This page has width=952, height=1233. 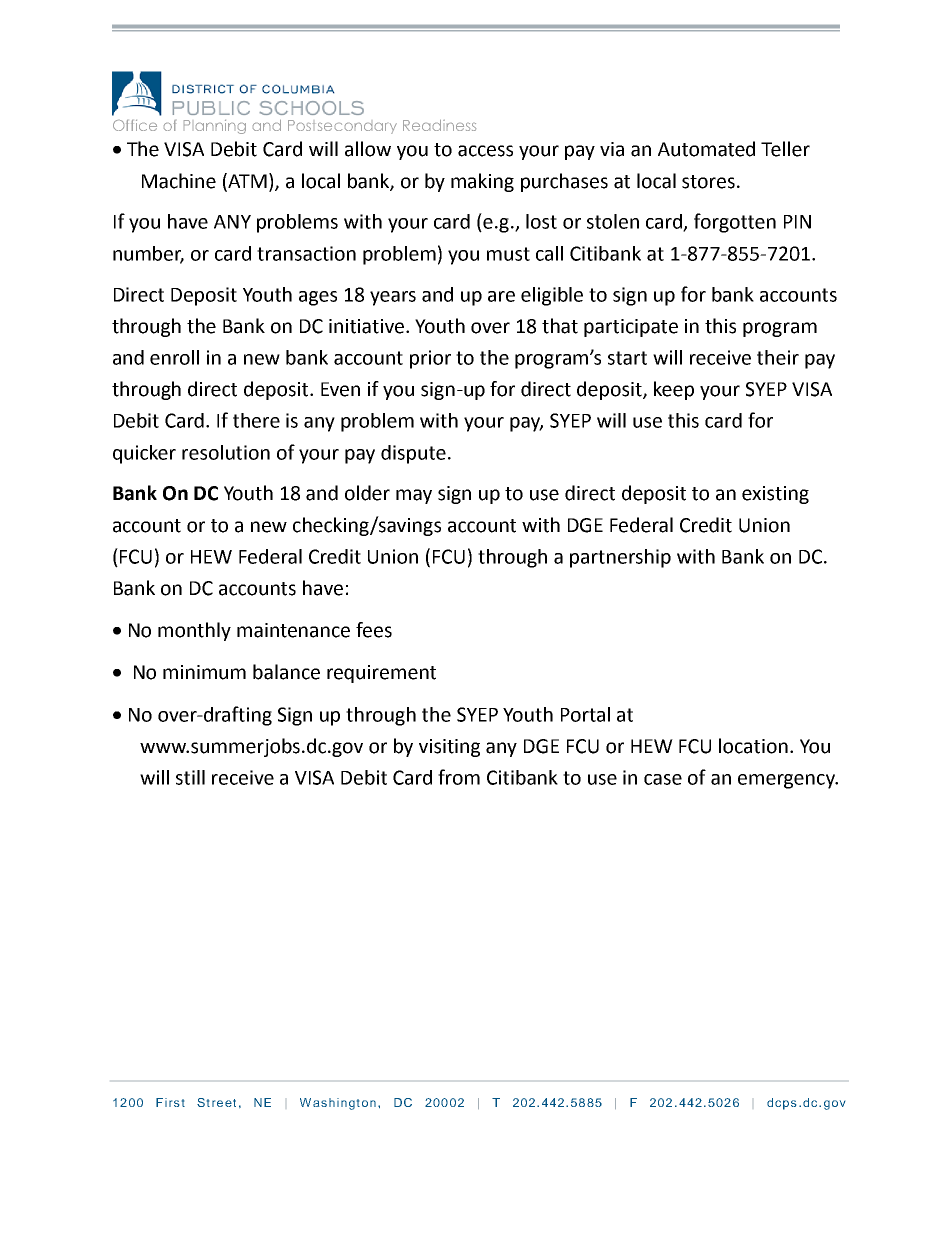 I want to click on Planning, so click(x=215, y=127).
